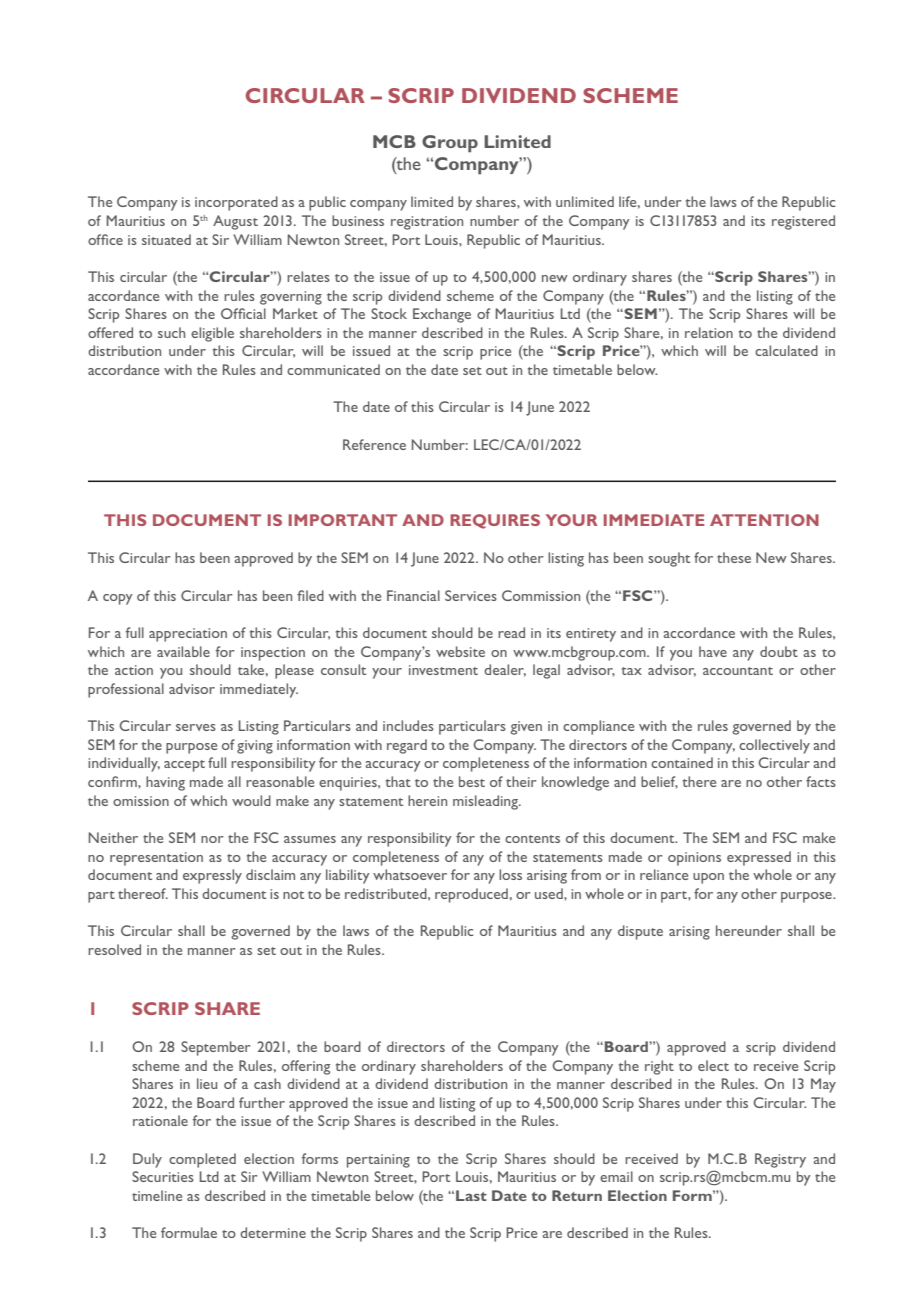 The width and height of the screenshot is (924, 1308). What do you see at coordinates (157, 1195) in the screenshot?
I see `timeline` at bounding box center [157, 1195].
